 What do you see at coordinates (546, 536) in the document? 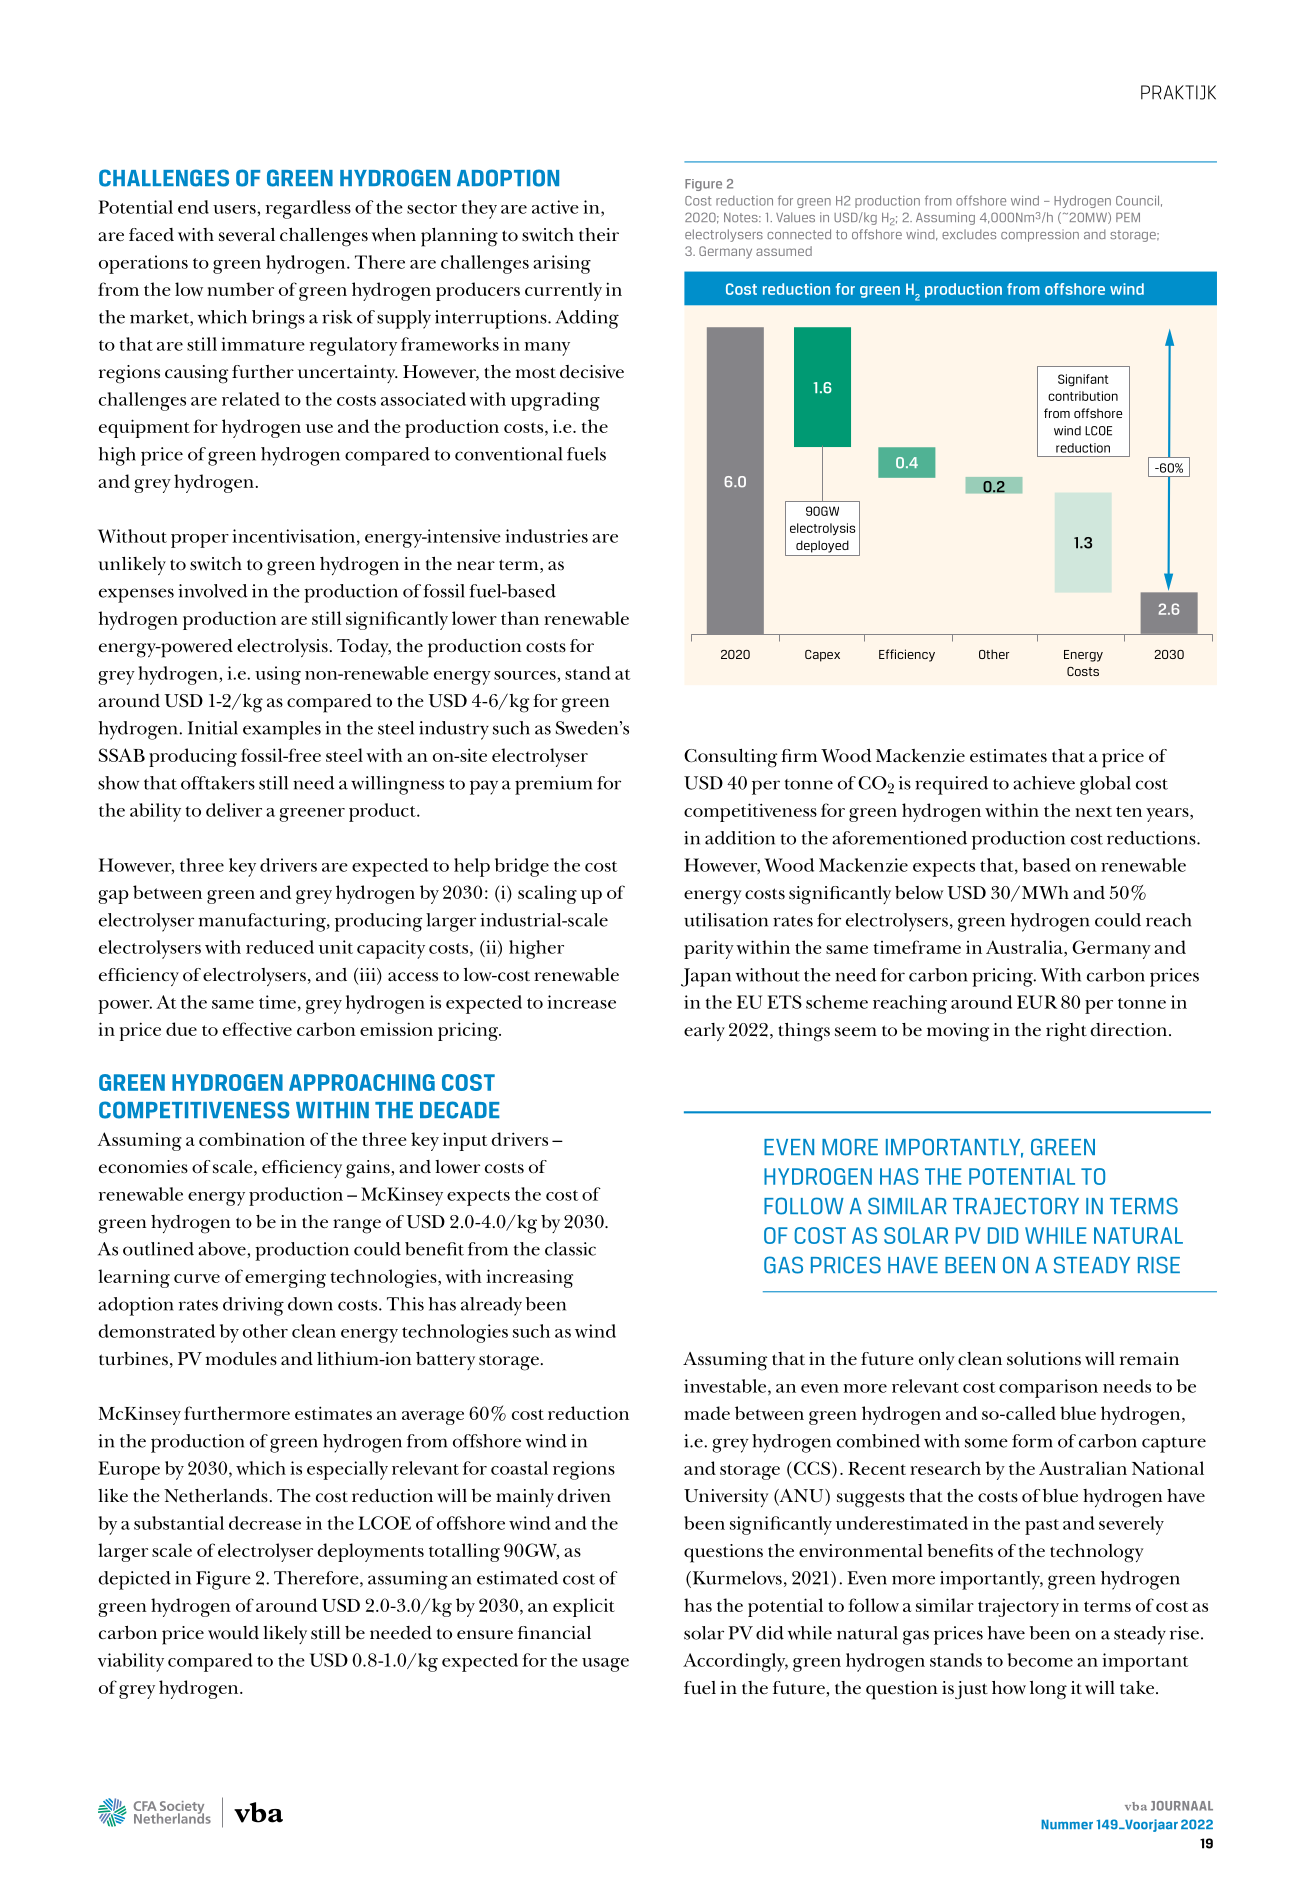
I see `industries` at bounding box center [546, 536].
